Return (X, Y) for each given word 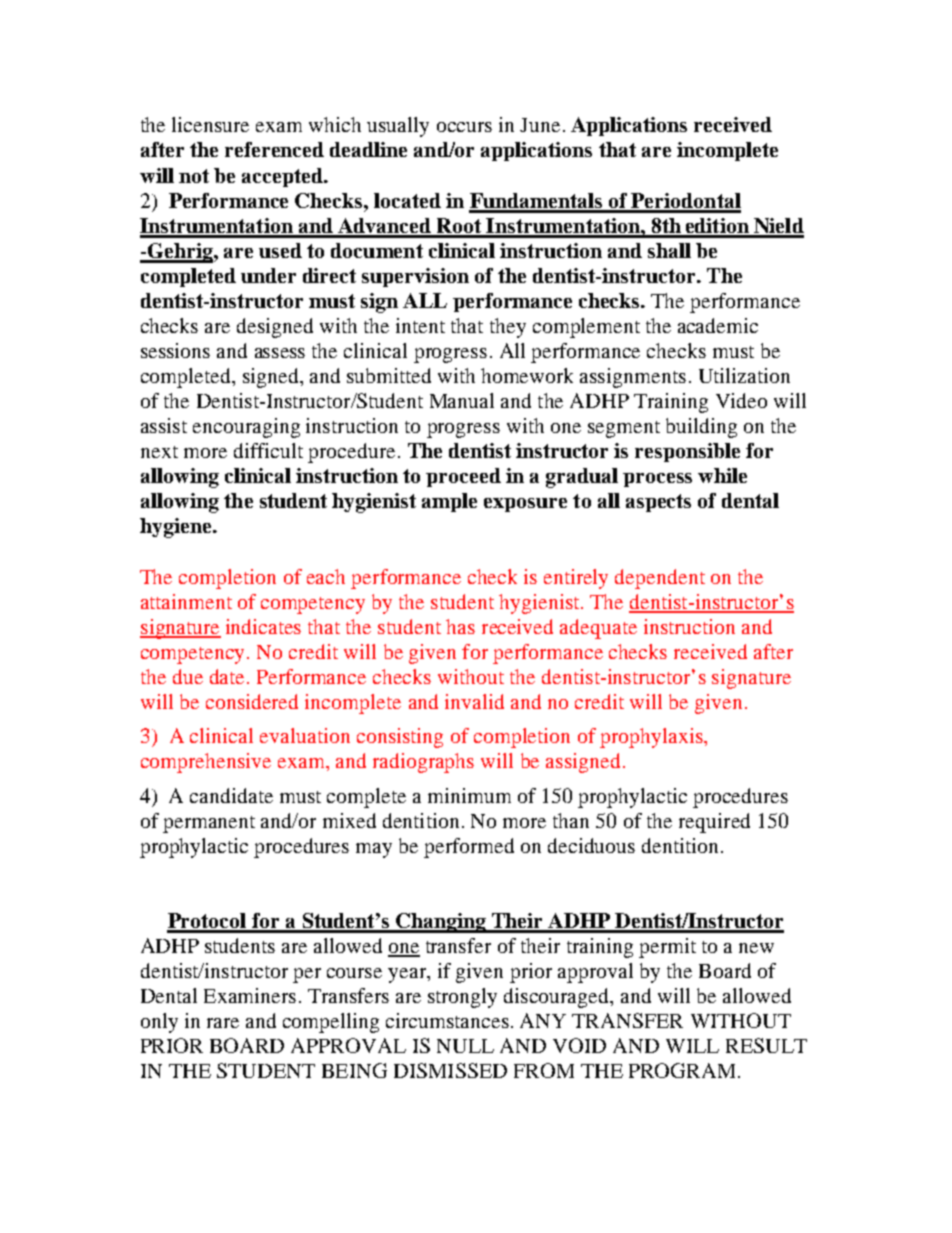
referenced (274, 149)
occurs (464, 127)
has (460, 626)
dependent (660, 579)
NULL (465, 1046)
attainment (186, 601)
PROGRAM (682, 1070)
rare (223, 1023)
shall (669, 250)
